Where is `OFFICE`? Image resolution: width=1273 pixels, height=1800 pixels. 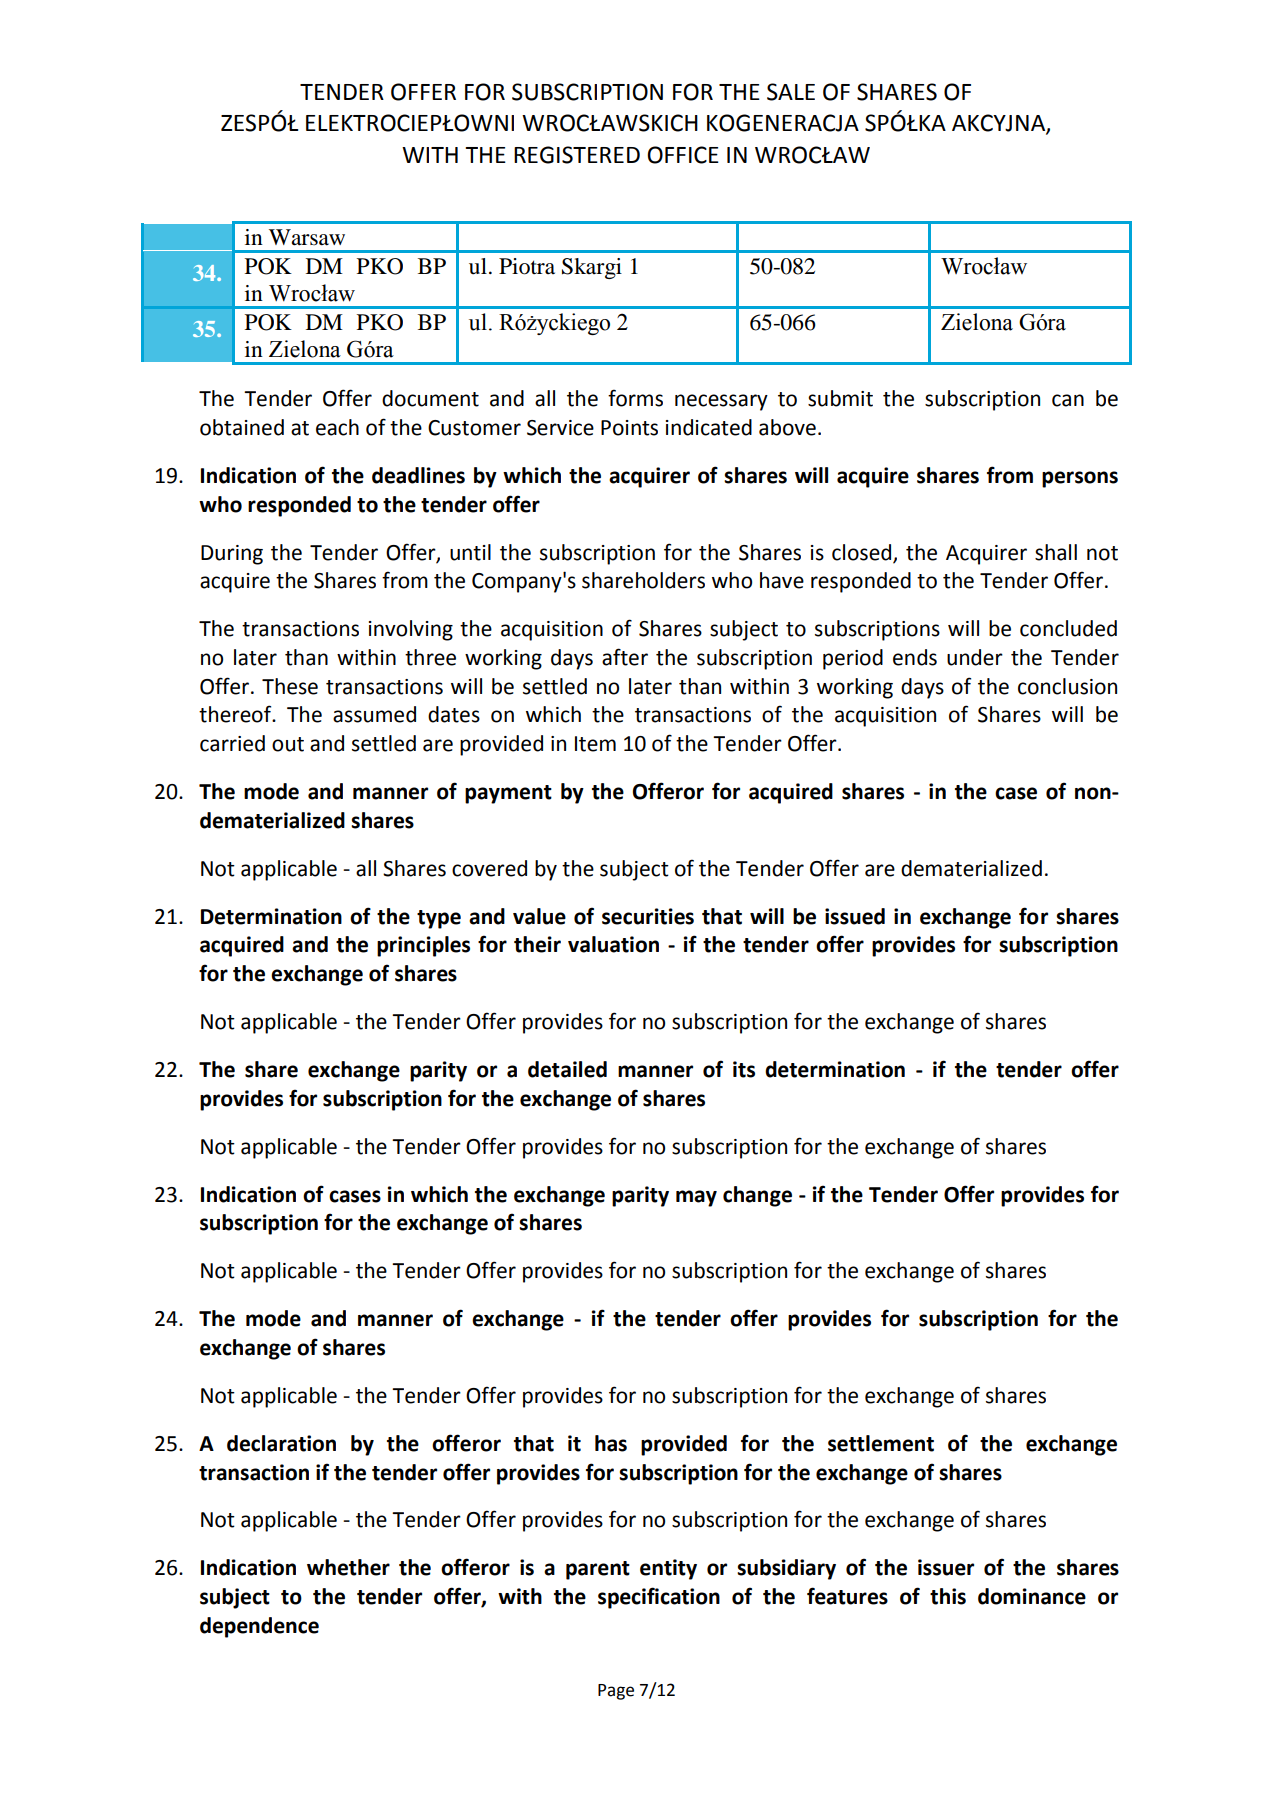 OFFICE is located at coordinates (683, 155).
